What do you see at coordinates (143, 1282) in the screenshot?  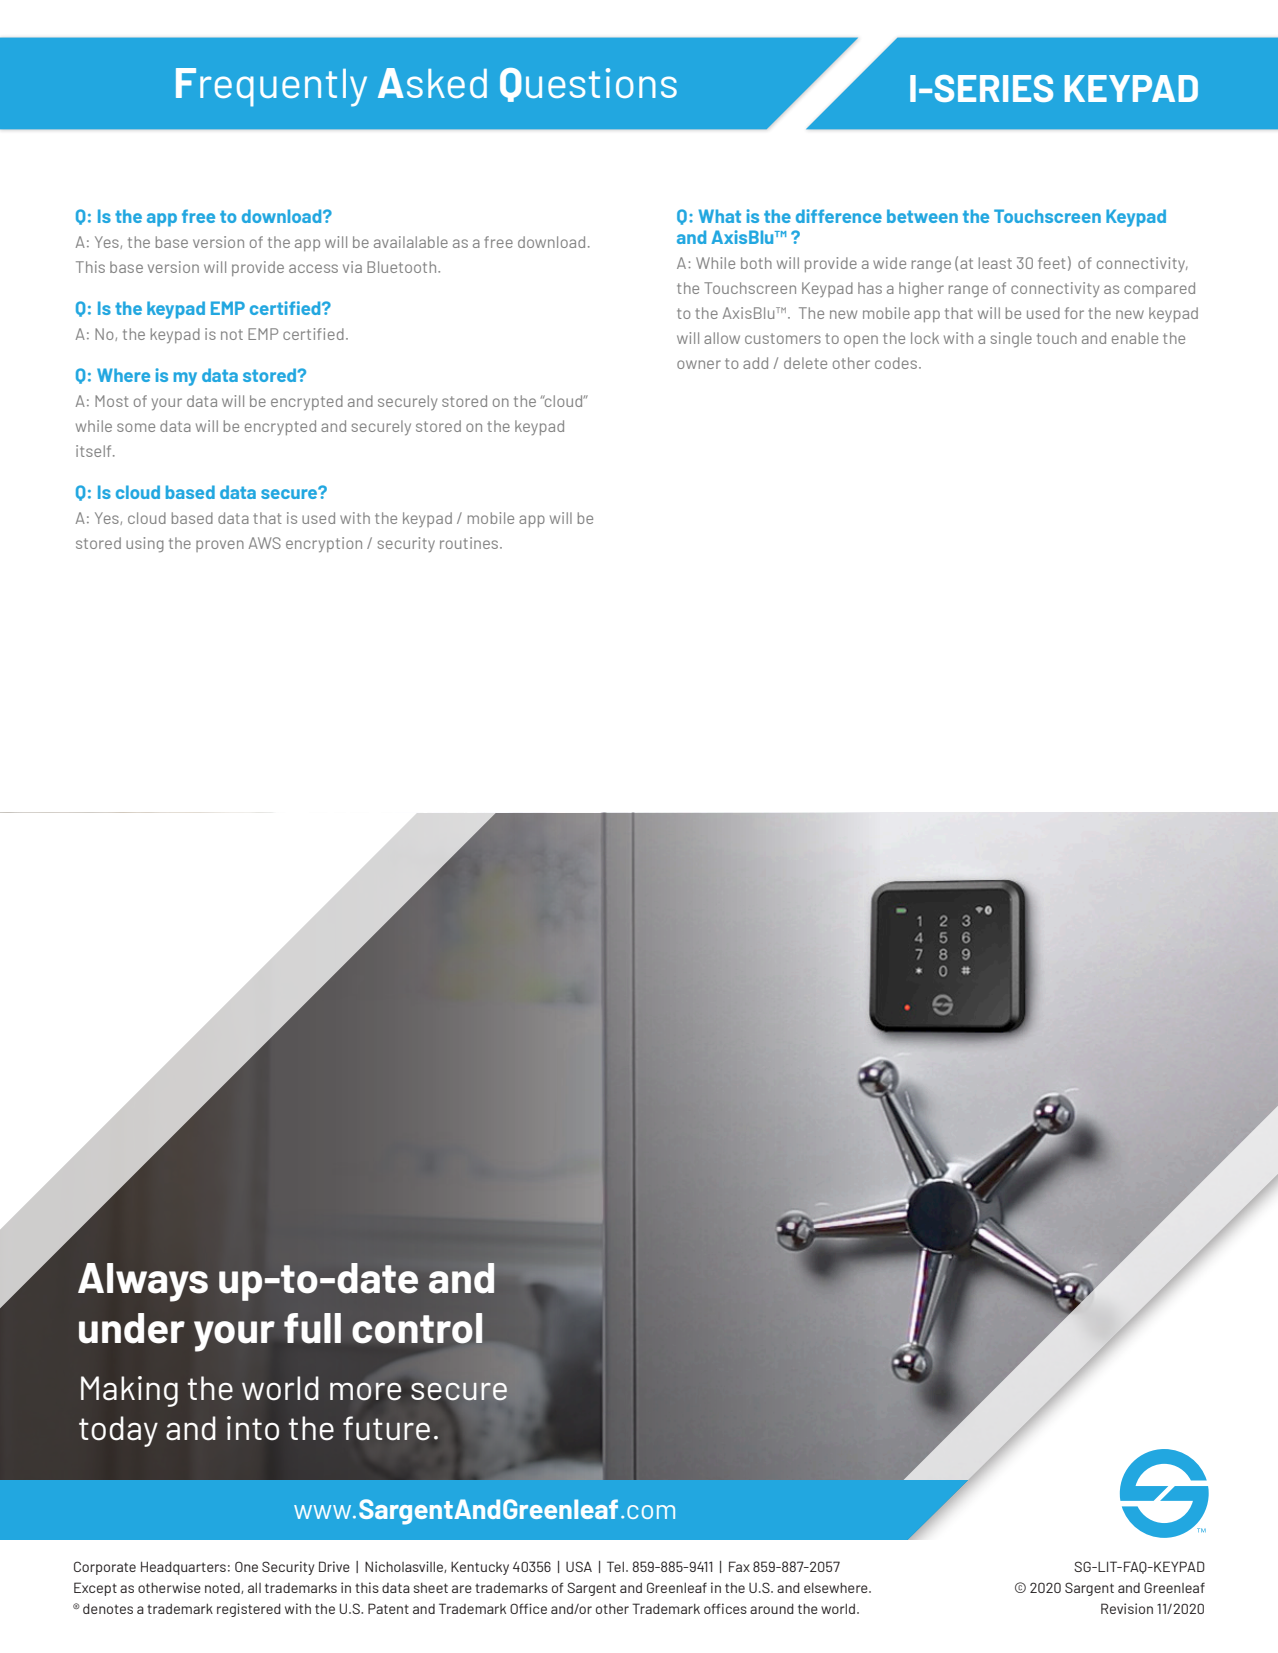 I see `Always` at bounding box center [143, 1282].
